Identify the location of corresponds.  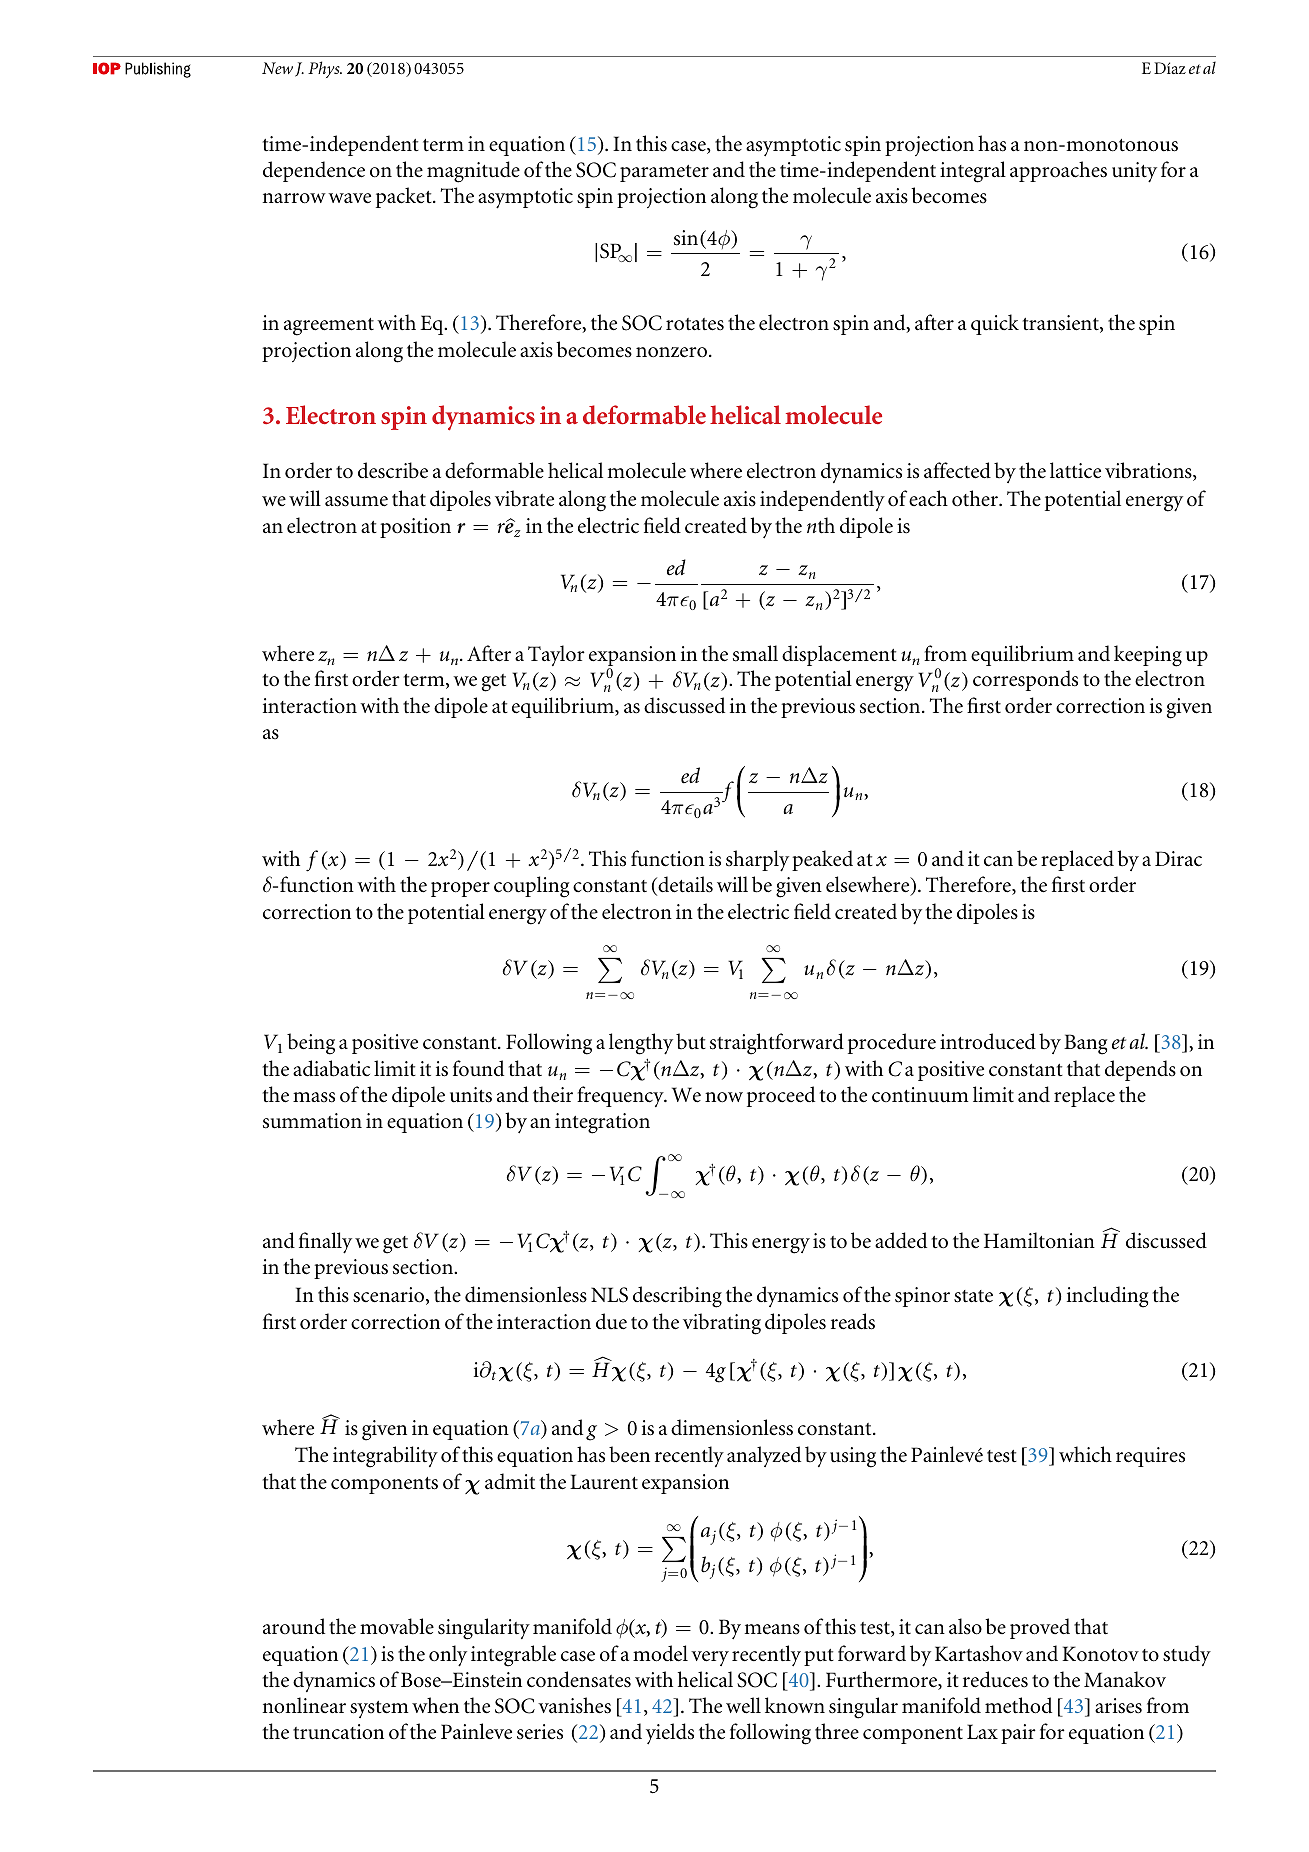
(1025, 680).
